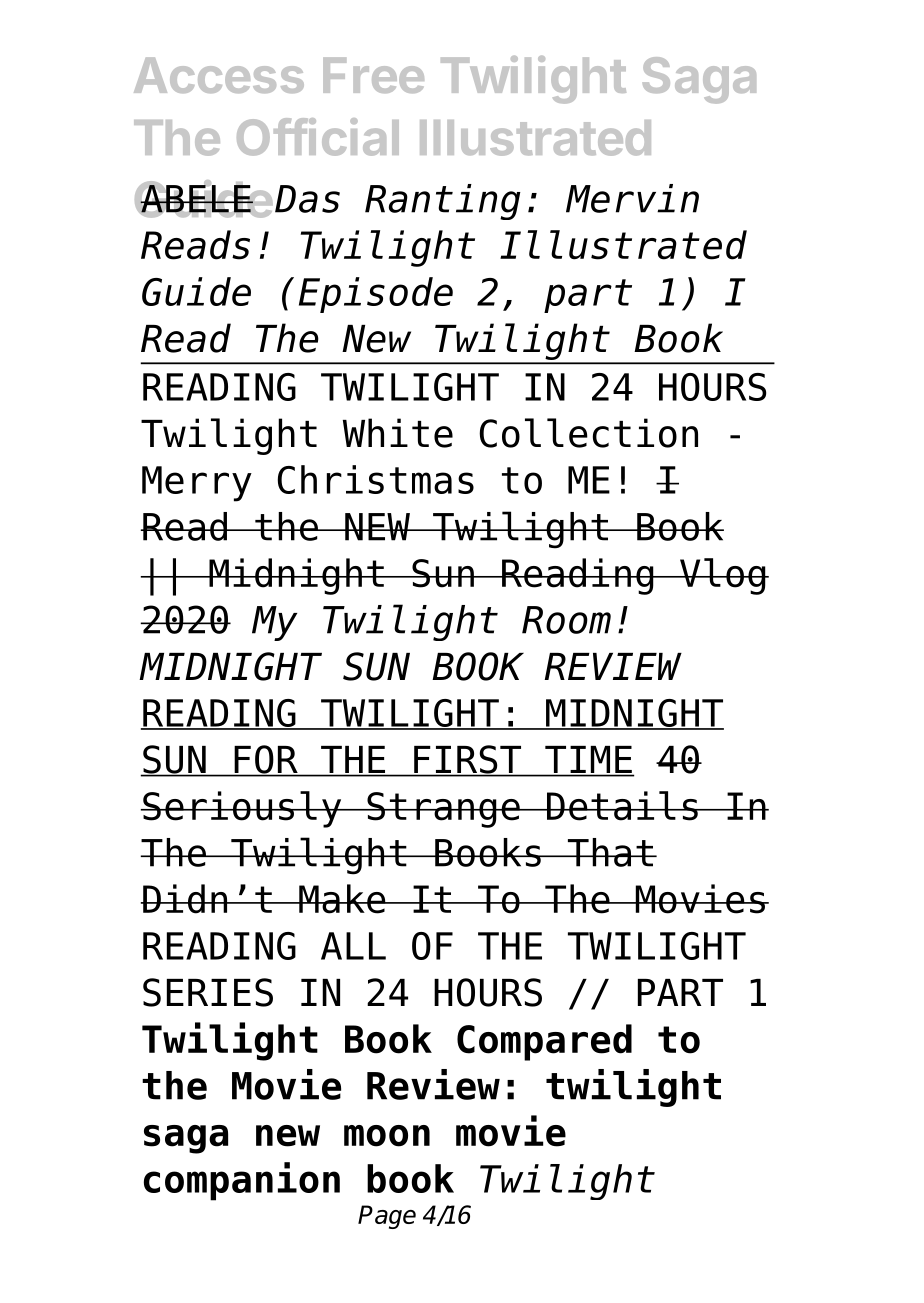 Image resolution: width=924 pixels, height=1303 pixels. I want to click on Access, so click(219, 75).
